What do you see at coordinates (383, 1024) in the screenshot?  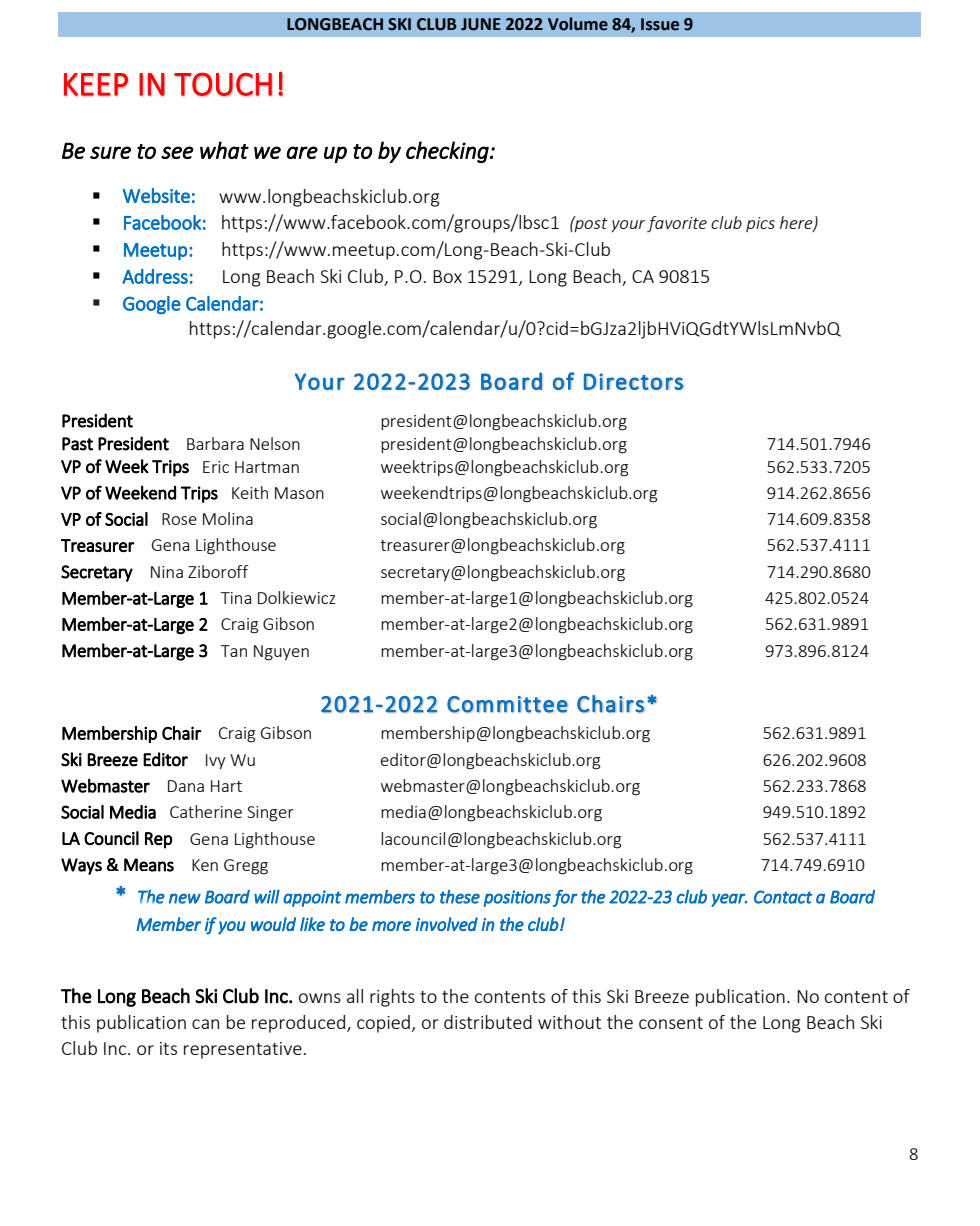 I see `copied` at bounding box center [383, 1024].
